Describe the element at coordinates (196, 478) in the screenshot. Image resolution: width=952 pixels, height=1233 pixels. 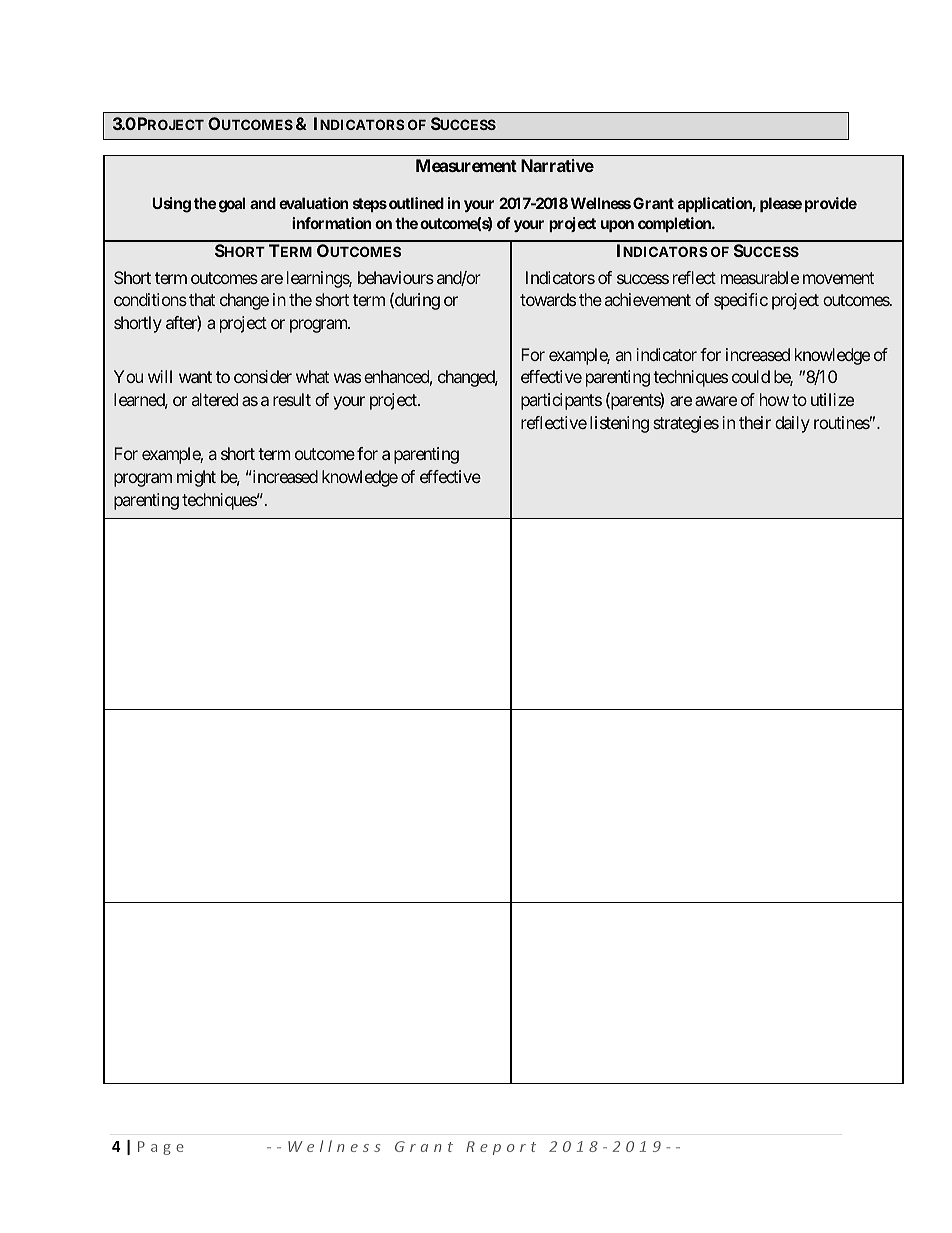
I see `might` at that location.
